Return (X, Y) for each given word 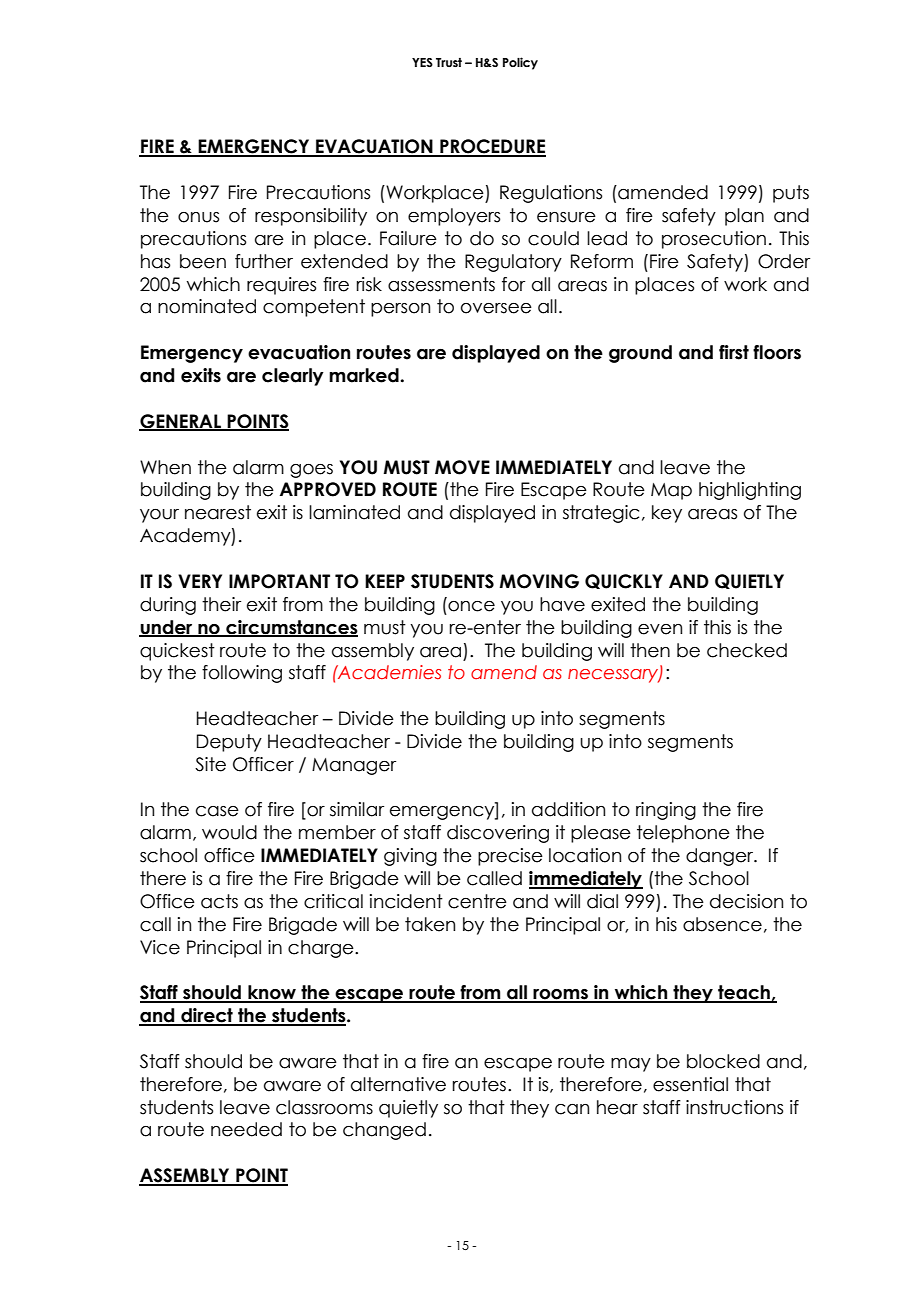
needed (246, 1129)
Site (210, 764)
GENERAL (181, 422)
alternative (398, 1084)
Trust (449, 62)
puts (791, 194)
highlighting (750, 491)
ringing (666, 811)
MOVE (462, 467)
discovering (498, 834)
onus (198, 217)
